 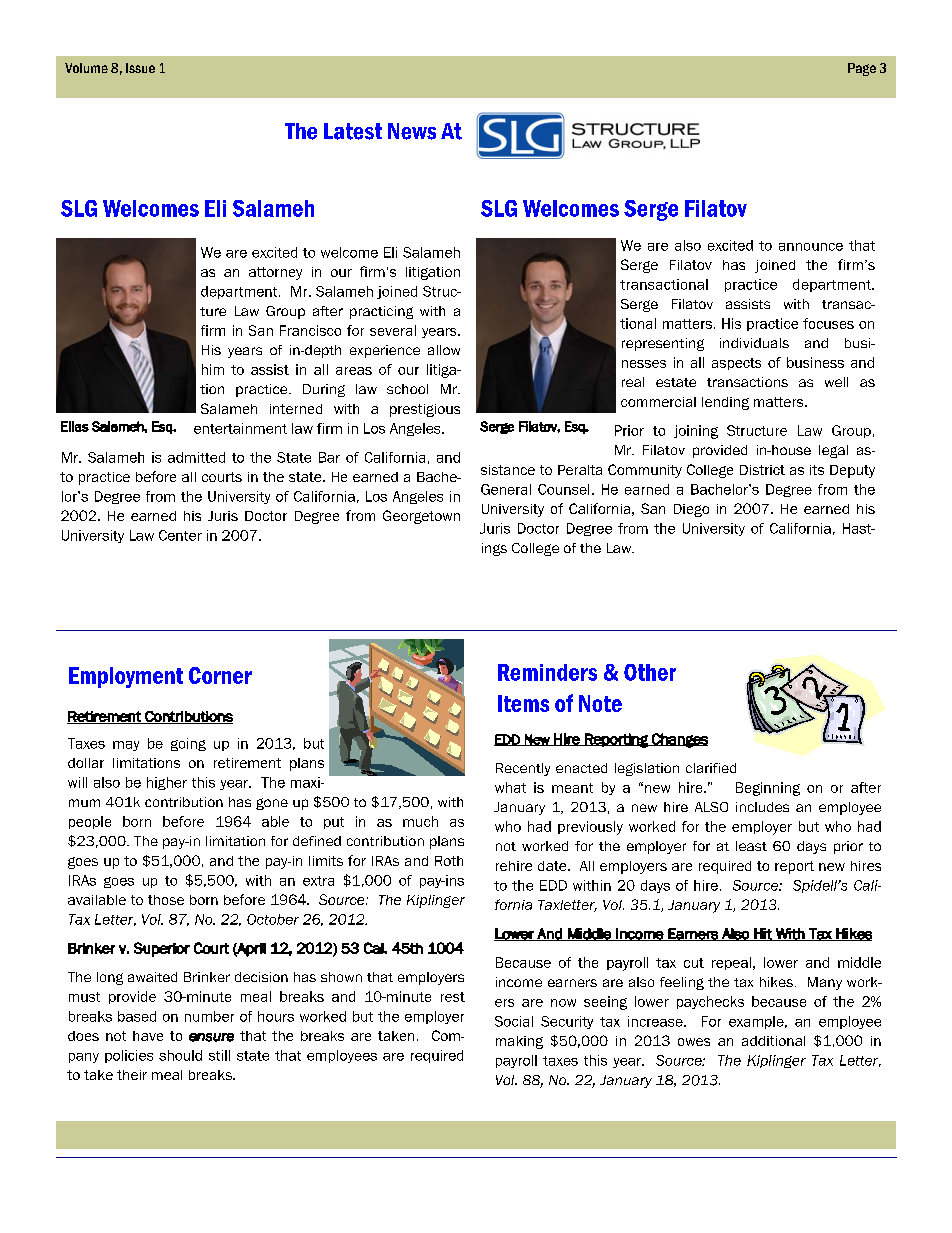 What do you see at coordinates (180, 1055) in the image?
I see `should` at bounding box center [180, 1055].
